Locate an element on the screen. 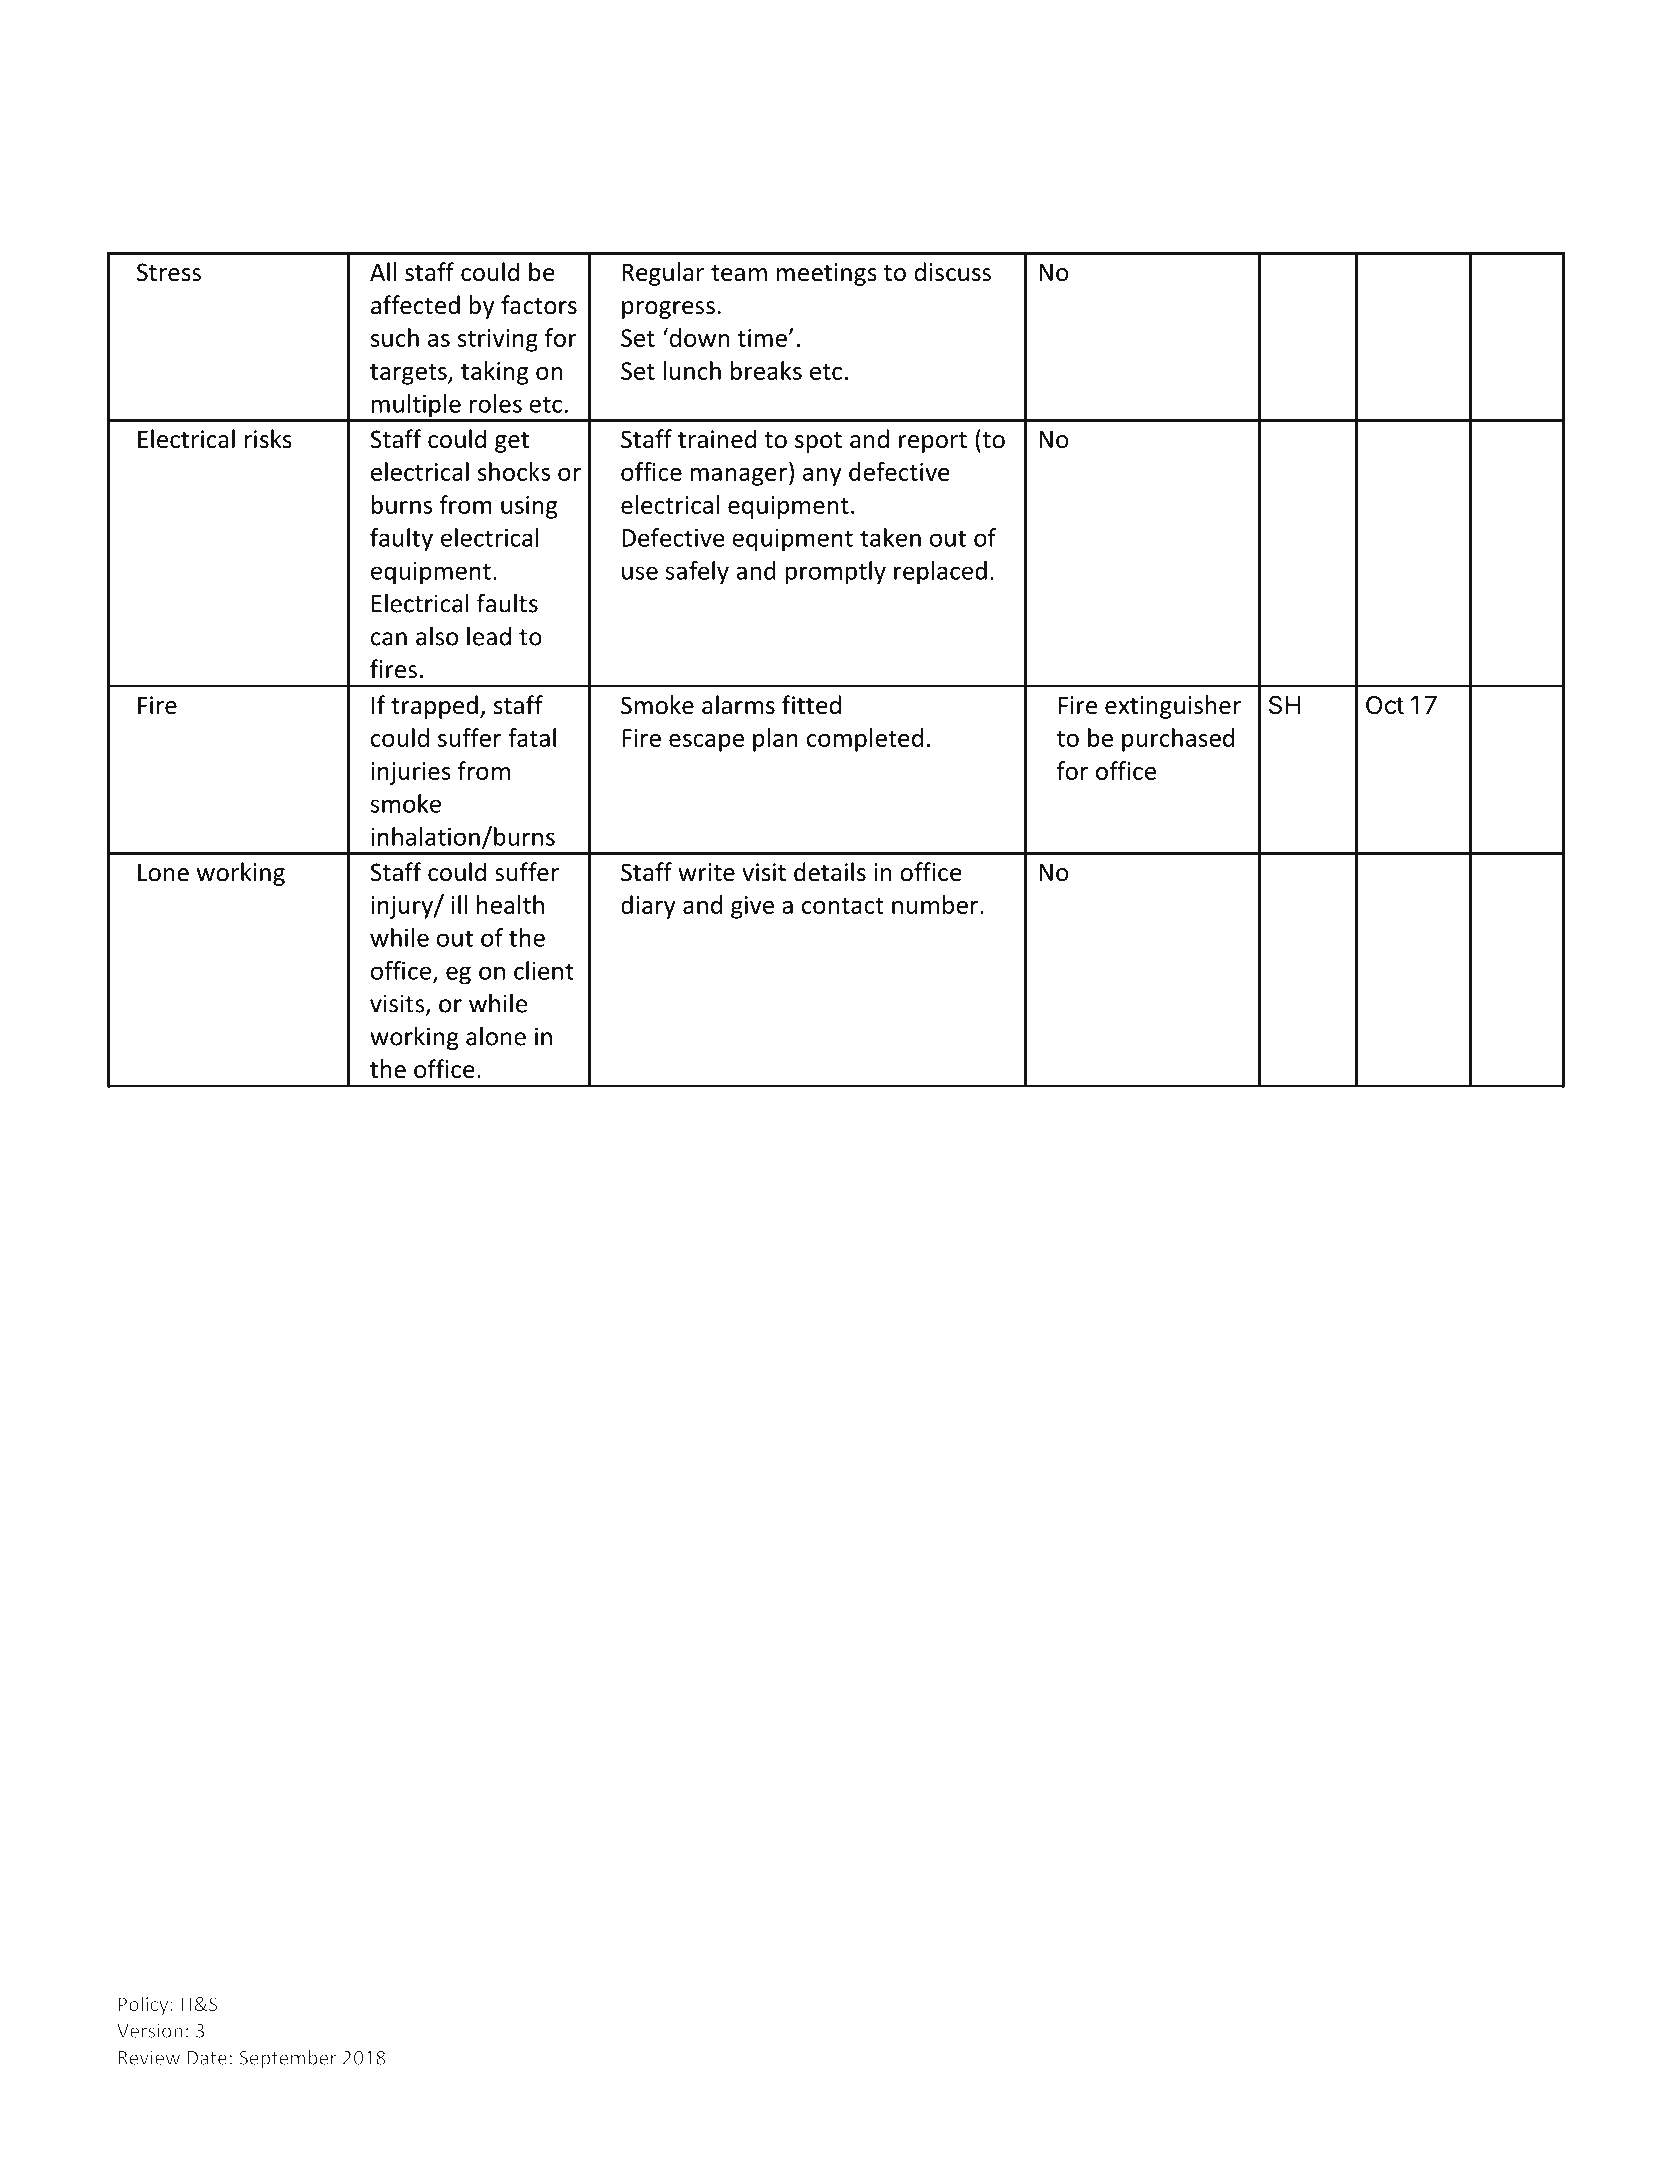  time is located at coordinates (763, 338).
